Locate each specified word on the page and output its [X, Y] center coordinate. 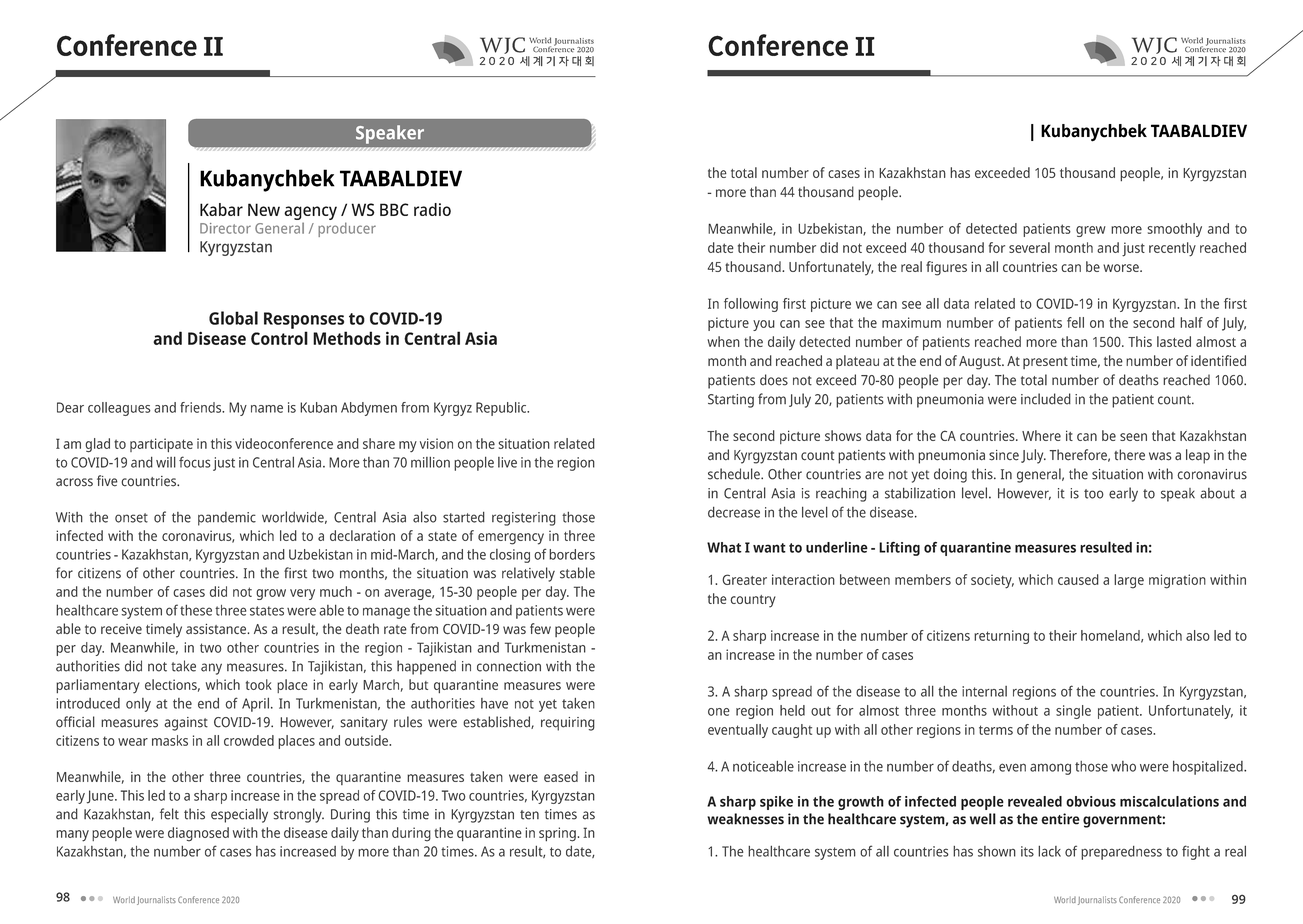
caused [1078, 579]
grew [1091, 231]
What [724, 547]
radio [432, 209]
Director [225, 228]
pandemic [227, 519]
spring [557, 834]
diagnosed [198, 834]
